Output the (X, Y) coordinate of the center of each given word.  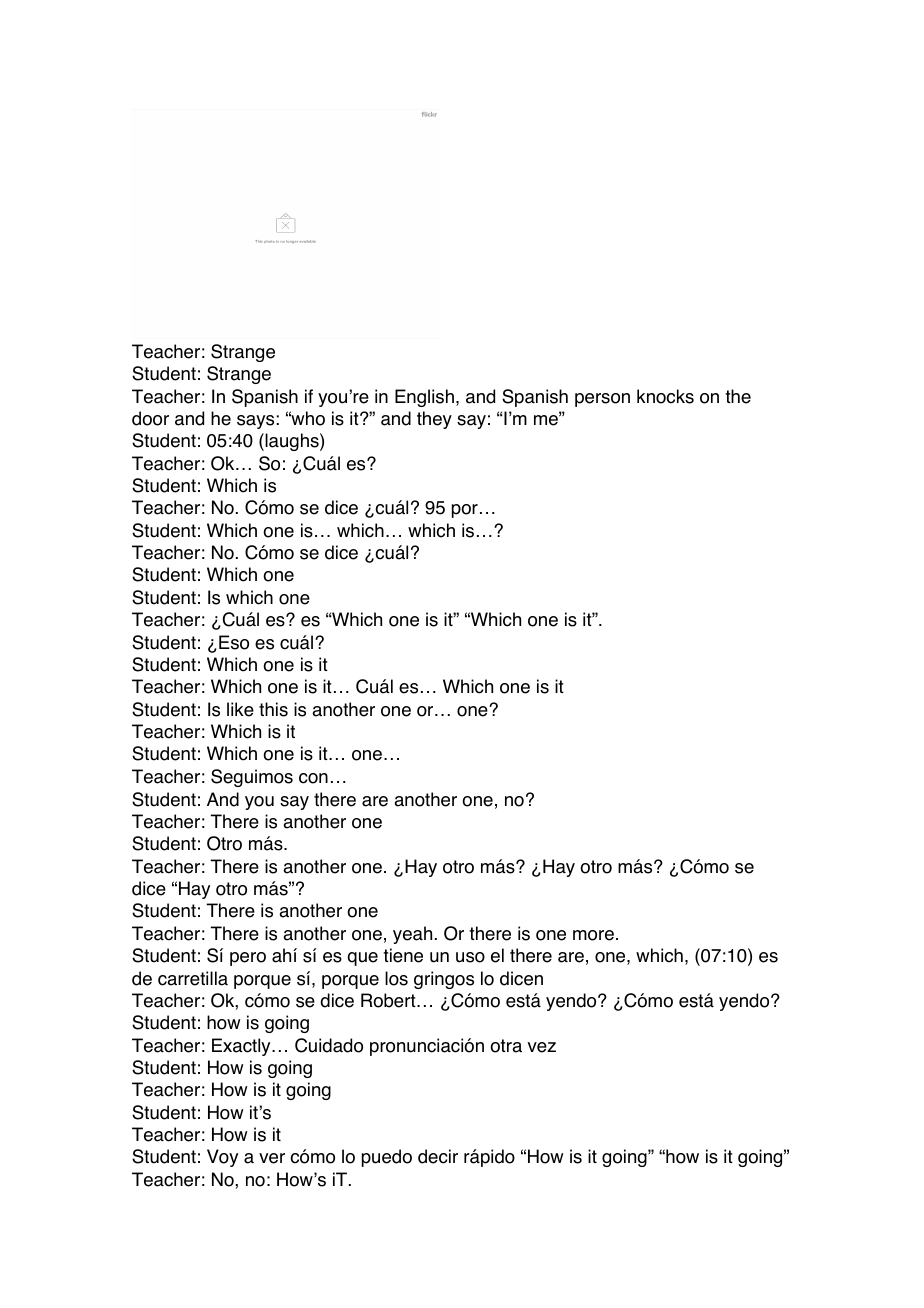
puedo (387, 1158)
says (255, 422)
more (593, 935)
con (313, 778)
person (602, 400)
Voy (222, 1158)
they (434, 420)
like (240, 709)
